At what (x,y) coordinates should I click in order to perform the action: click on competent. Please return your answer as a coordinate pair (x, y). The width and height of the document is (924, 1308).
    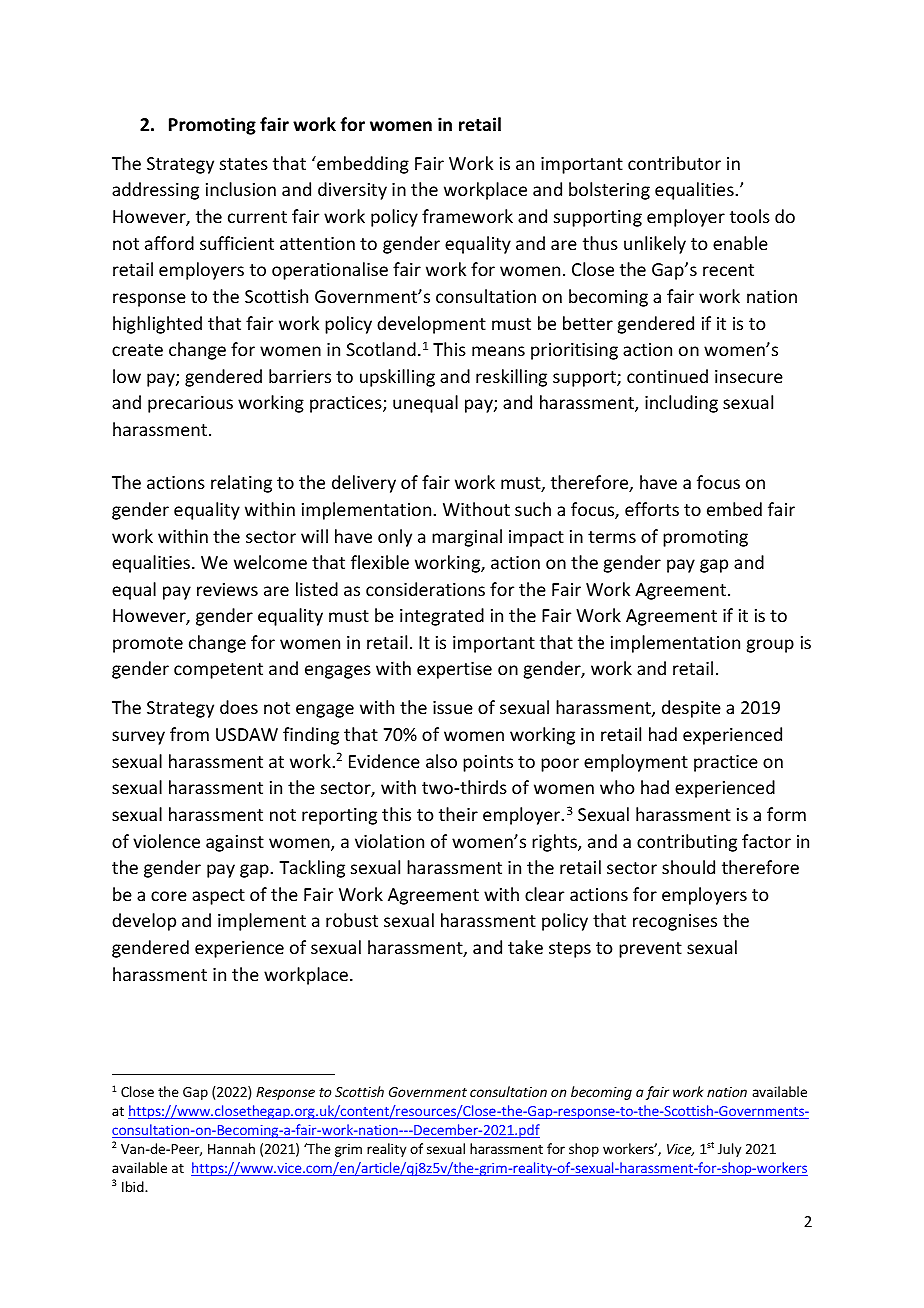
    Looking at the image, I should click on (218, 671).
